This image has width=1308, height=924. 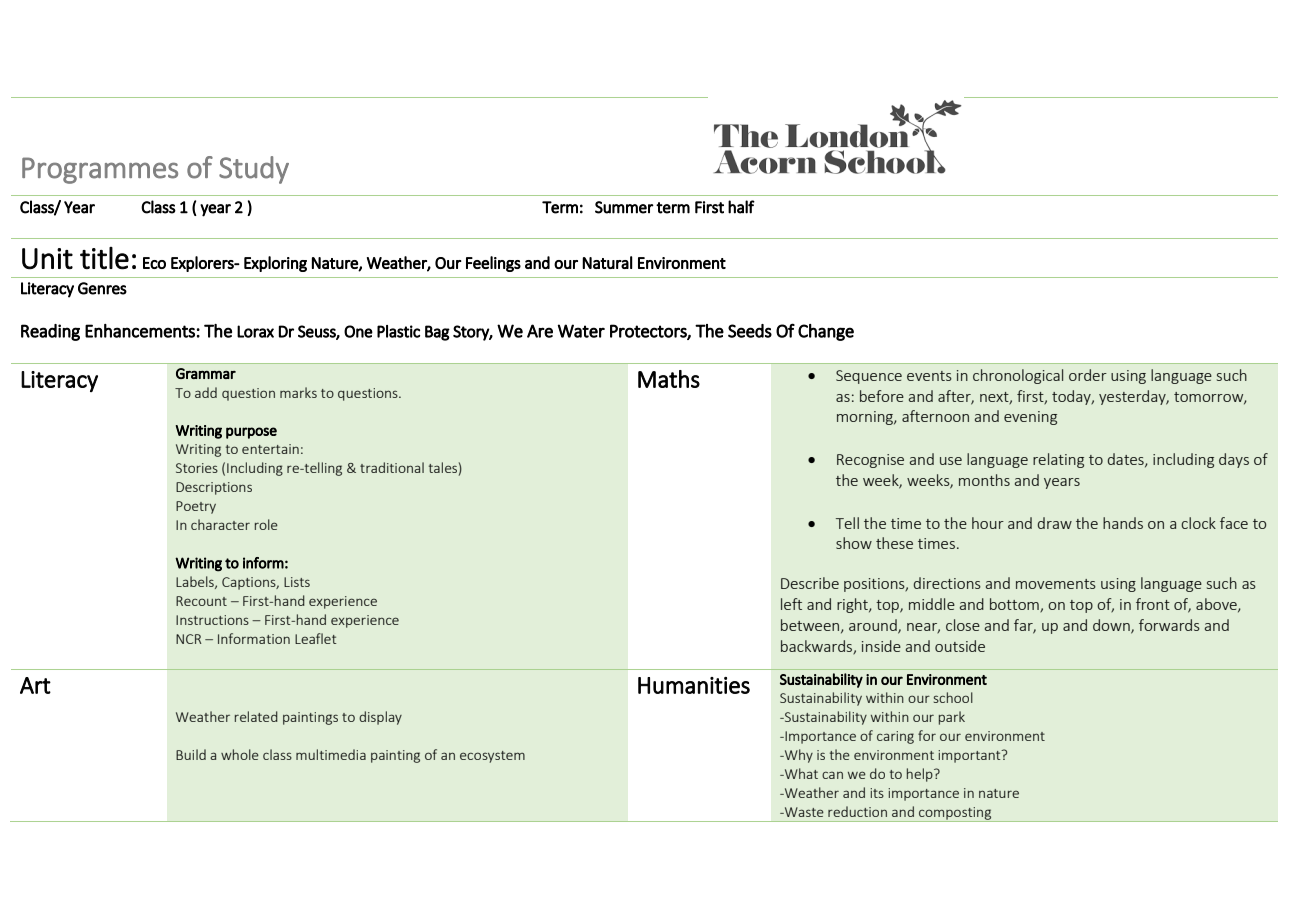 What do you see at coordinates (206, 392) in the image?
I see `add` at bounding box center [206, 392].
